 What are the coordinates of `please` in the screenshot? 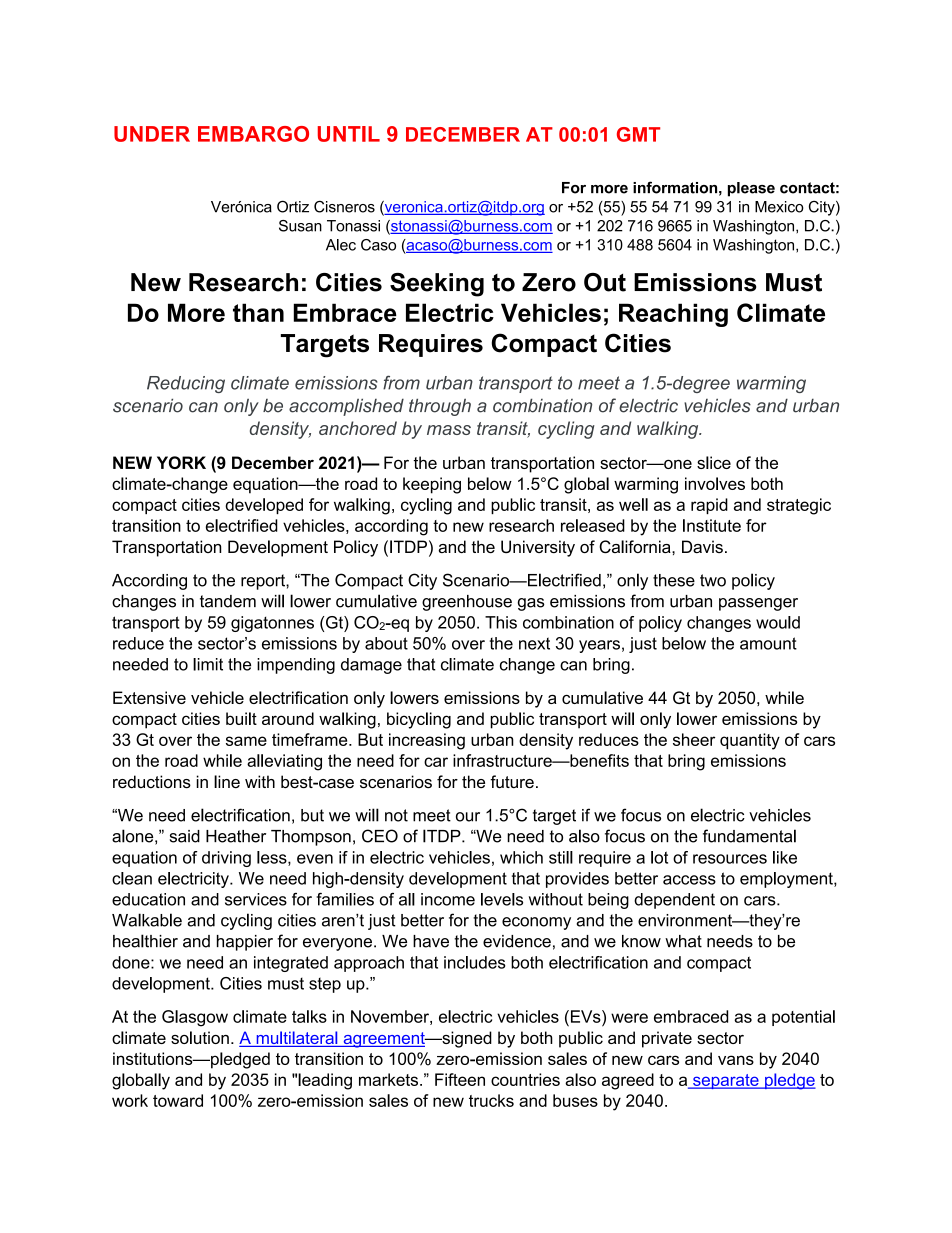 It's located at (751, 189).
